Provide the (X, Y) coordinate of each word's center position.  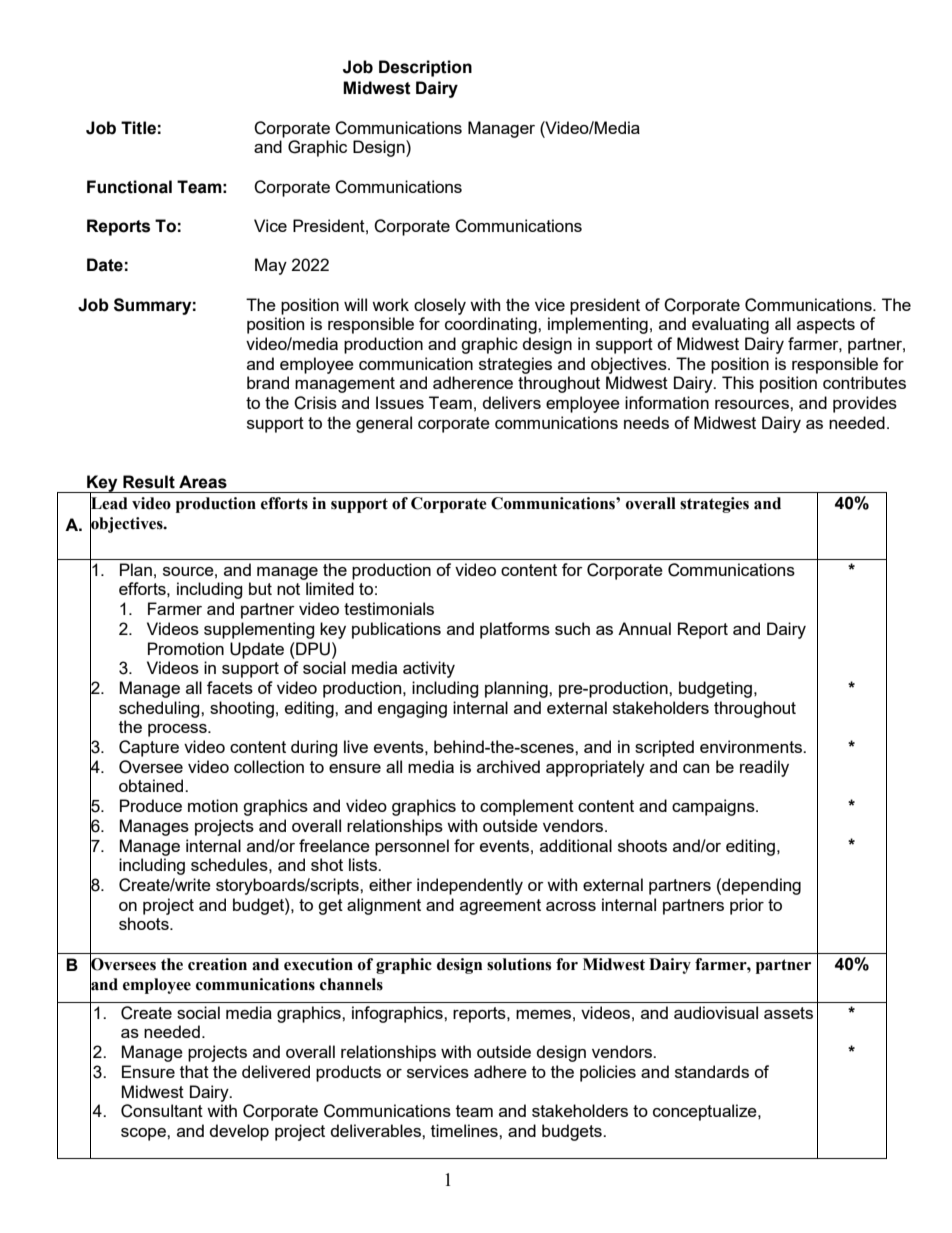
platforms (515, 630)
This (738, 382)
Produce (151, 805)
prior (747, 906)
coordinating (492, 325)
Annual (644, 628)
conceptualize (706, 1112)
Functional (129, 187)
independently (470, 886)
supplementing (259, 630)
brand (268, 382)
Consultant (162, 1111)
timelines (465, 1130)
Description (425, 68)
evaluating (730, 325)
